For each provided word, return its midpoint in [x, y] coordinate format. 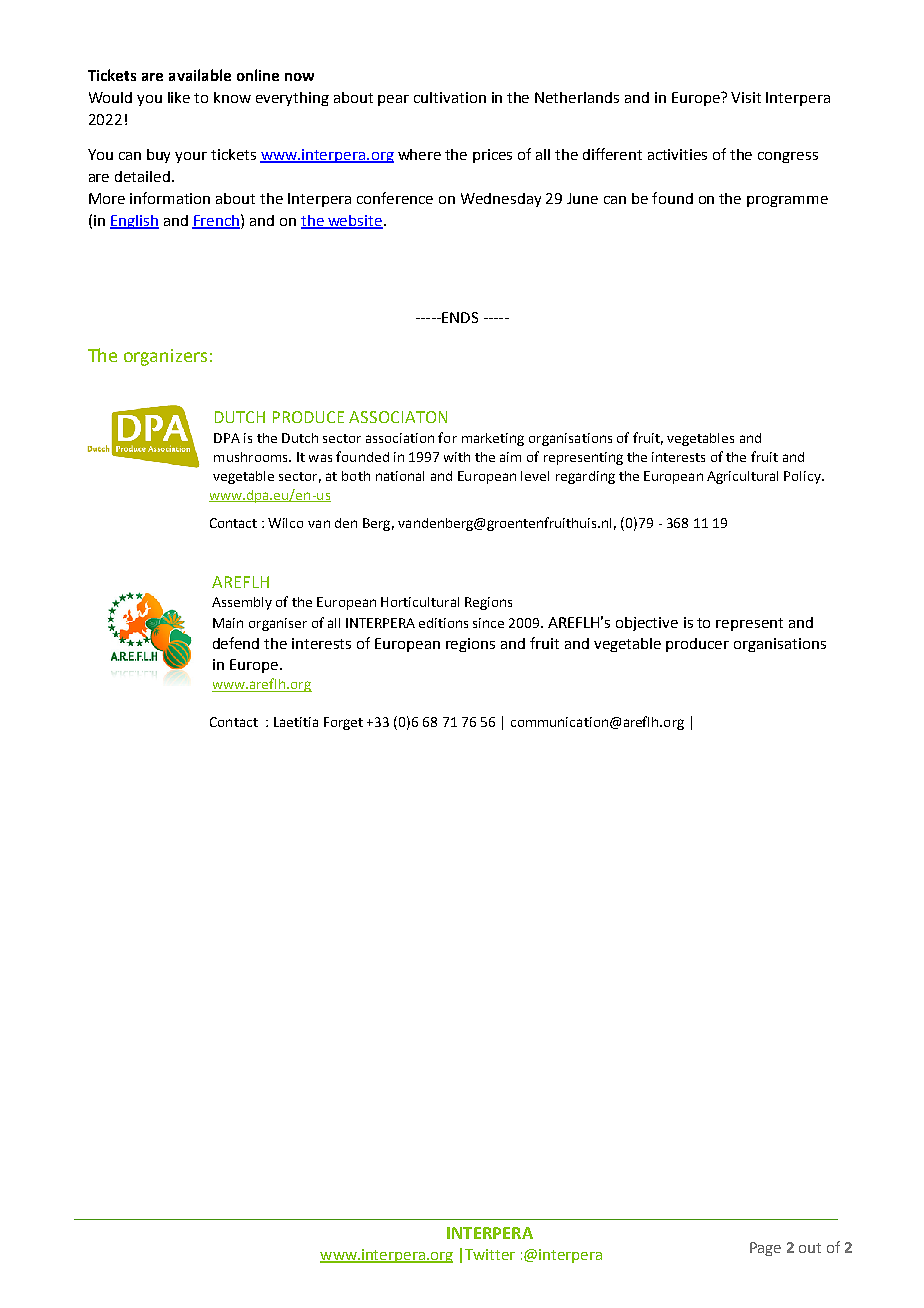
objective [647, 624]
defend [236, 643]
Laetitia [296, 722]
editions [443, 623]
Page [765, 1249]
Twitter [490, 1254]
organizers [165, 357]
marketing [493, 439]
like [179, 97]
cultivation [450, 97]
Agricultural [742, 477]
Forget [343, 723]
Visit [746, 97]
